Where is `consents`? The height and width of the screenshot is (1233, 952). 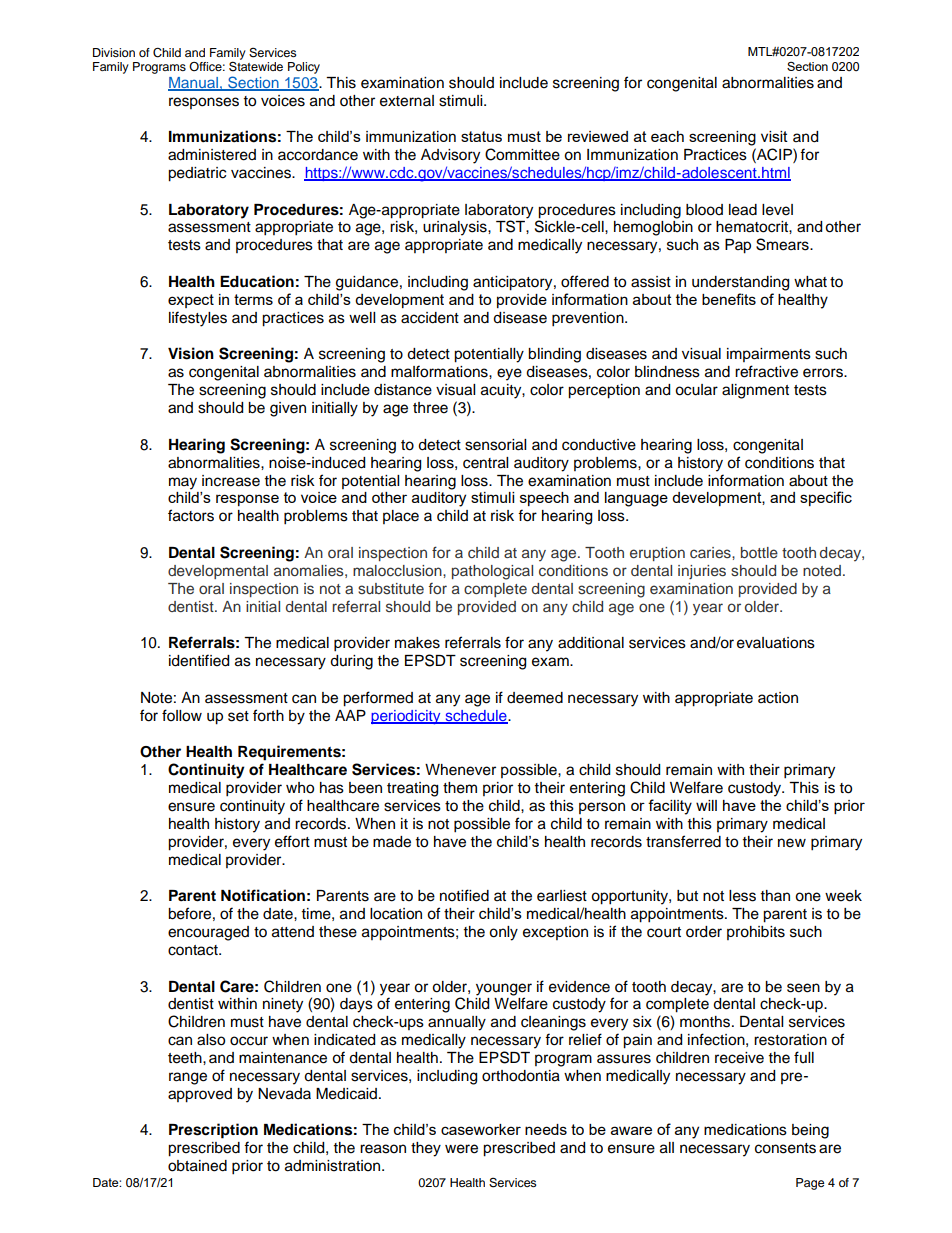 consents is located at coordinates (785, 1148).
